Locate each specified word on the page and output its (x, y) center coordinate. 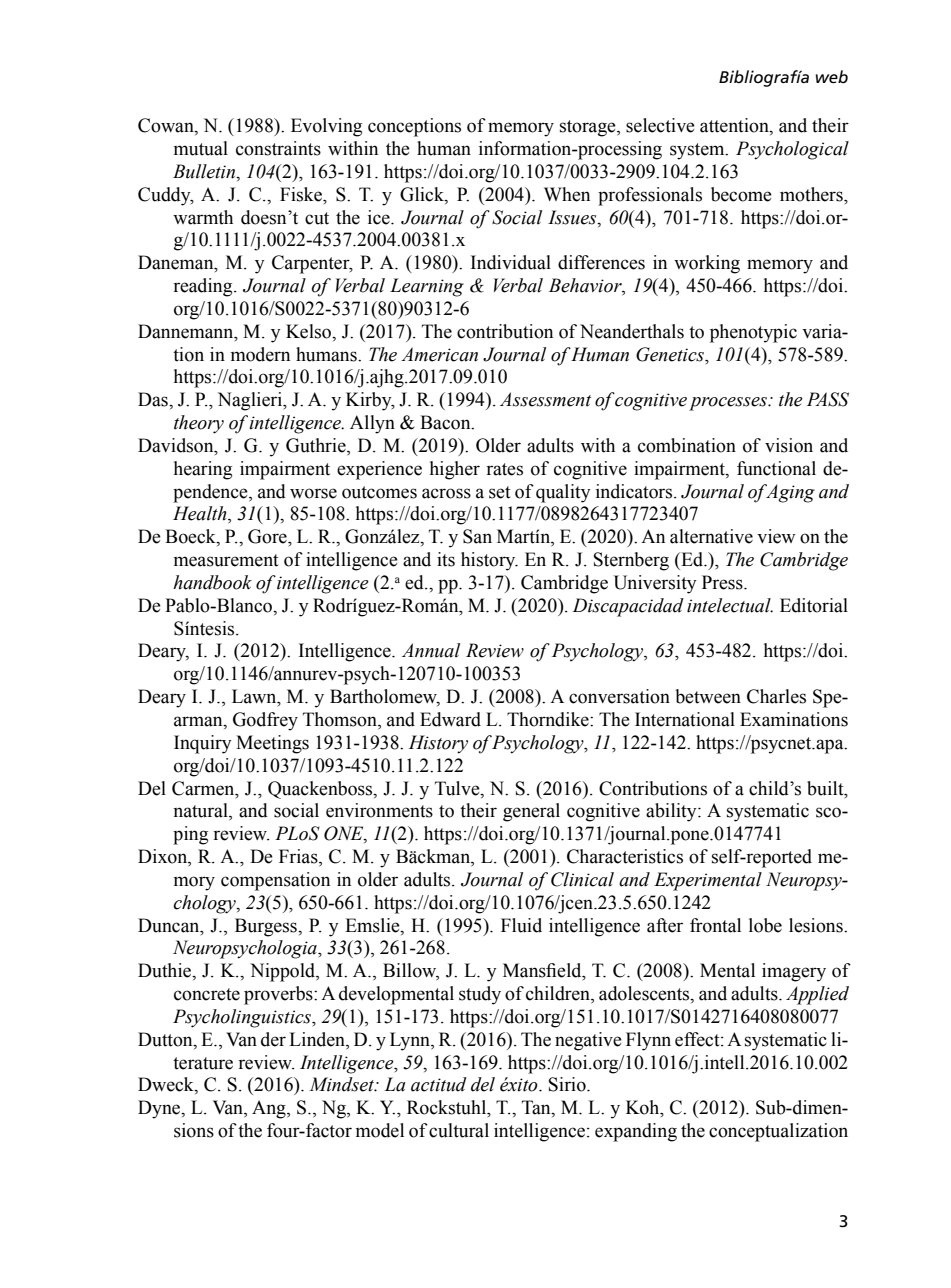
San (477, 536)
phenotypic (753, 333)
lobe (765, 925)
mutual (201, 148)
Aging (789, 493)
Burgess (267, 927)
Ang (270, 1109)
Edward (450, 719)
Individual (511, 262)
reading (204, 287)
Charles (776, 696)
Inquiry (203, 744)
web (832, 76)
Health (201, 514)
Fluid (521, 925)
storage (589, 128)
